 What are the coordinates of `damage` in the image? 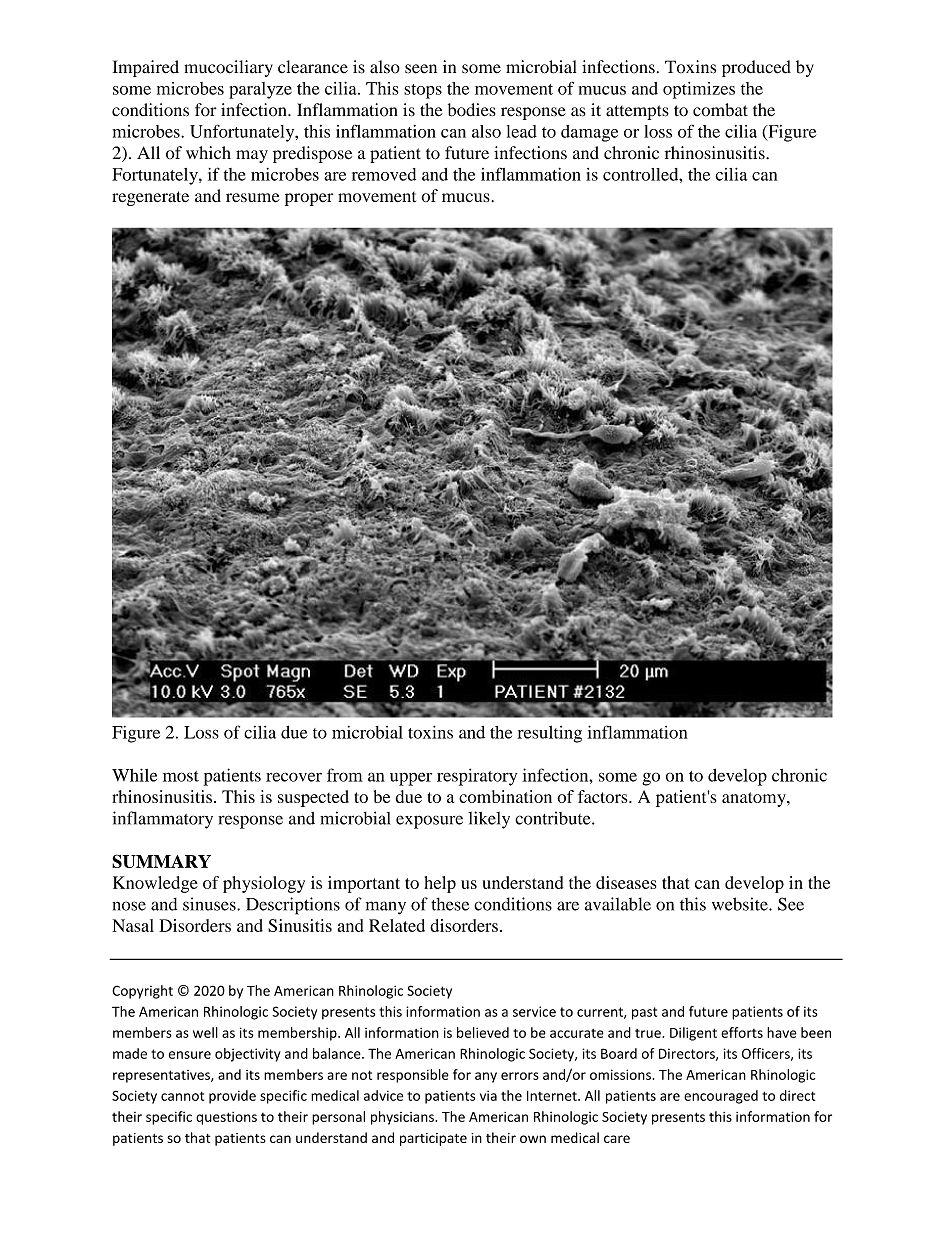 It's located at (589, 133).
